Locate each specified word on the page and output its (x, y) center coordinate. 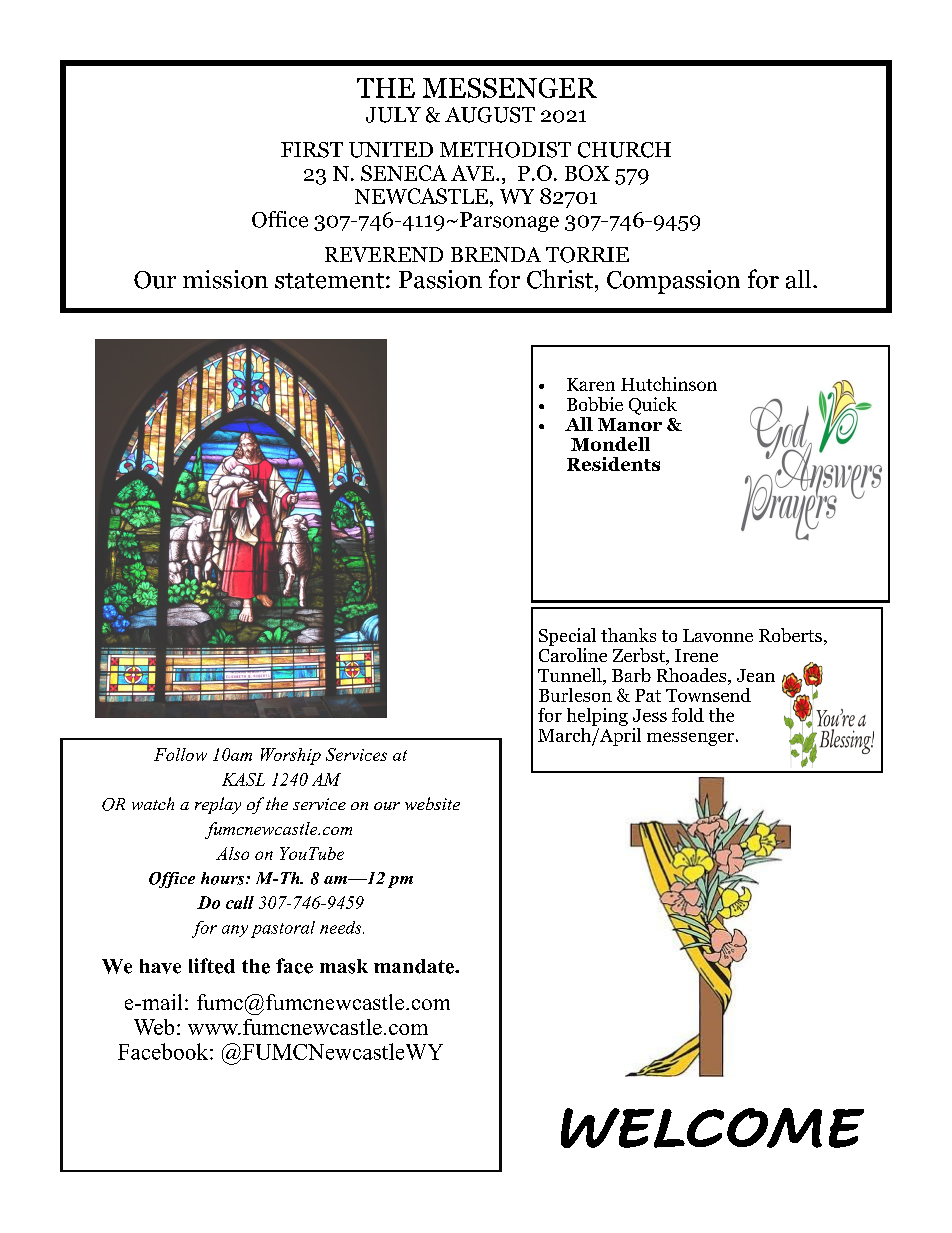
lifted (212, 966)
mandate (415, 966)
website (432, 803)
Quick (653, 406)
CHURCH (624, 150)
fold (688, 715)
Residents (613, 464)
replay (218, 805)
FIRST (312, 150)
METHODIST (505, 150)
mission (225, 279)
